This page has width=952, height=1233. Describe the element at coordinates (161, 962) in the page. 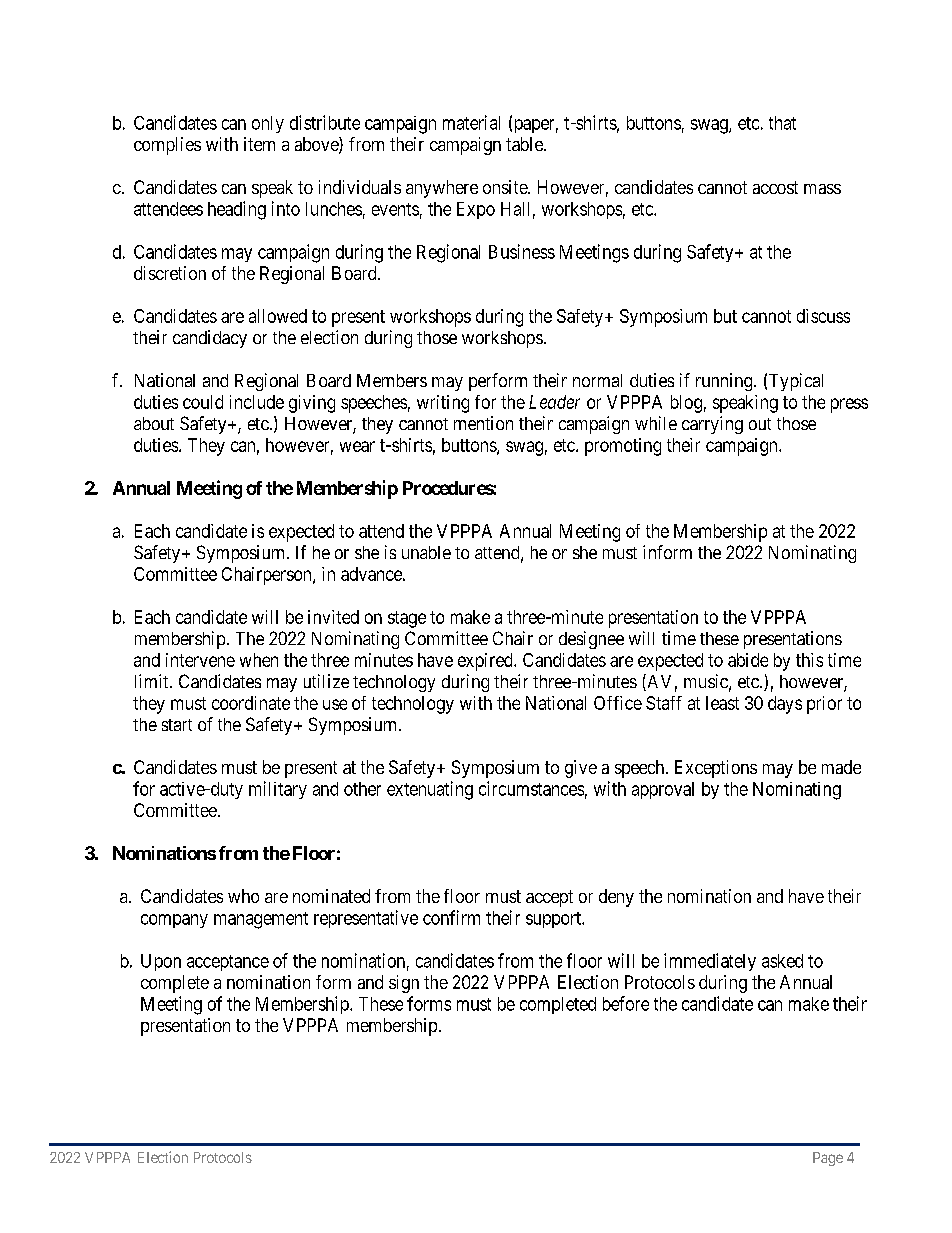

I see `Upon` at that location.
